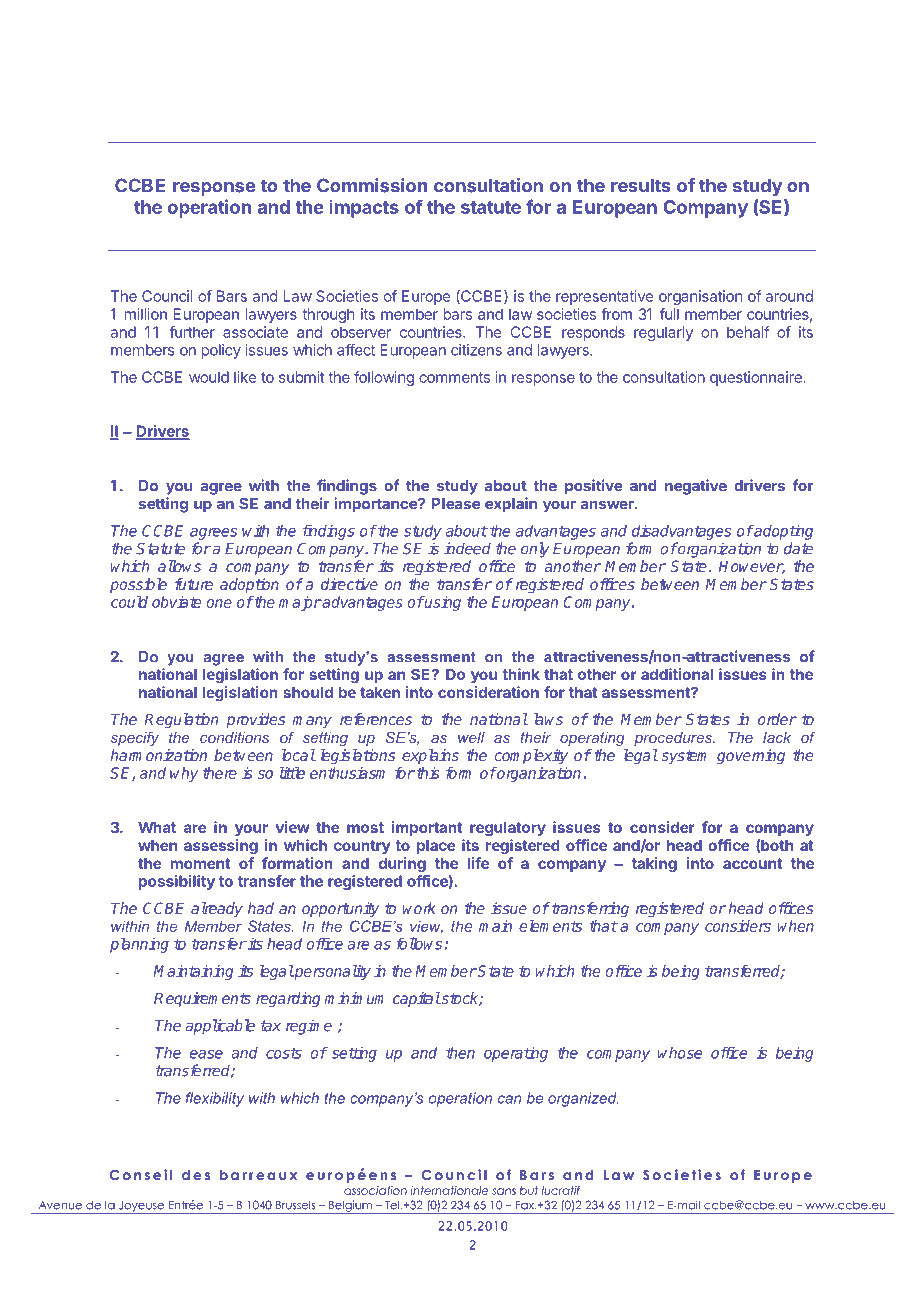 Image resolution: width=924 pixels, height=1308 pixels. What do you see at coordinates (209, 377) in the screenshot?
I see `would` at bounding box center [209, 377].
